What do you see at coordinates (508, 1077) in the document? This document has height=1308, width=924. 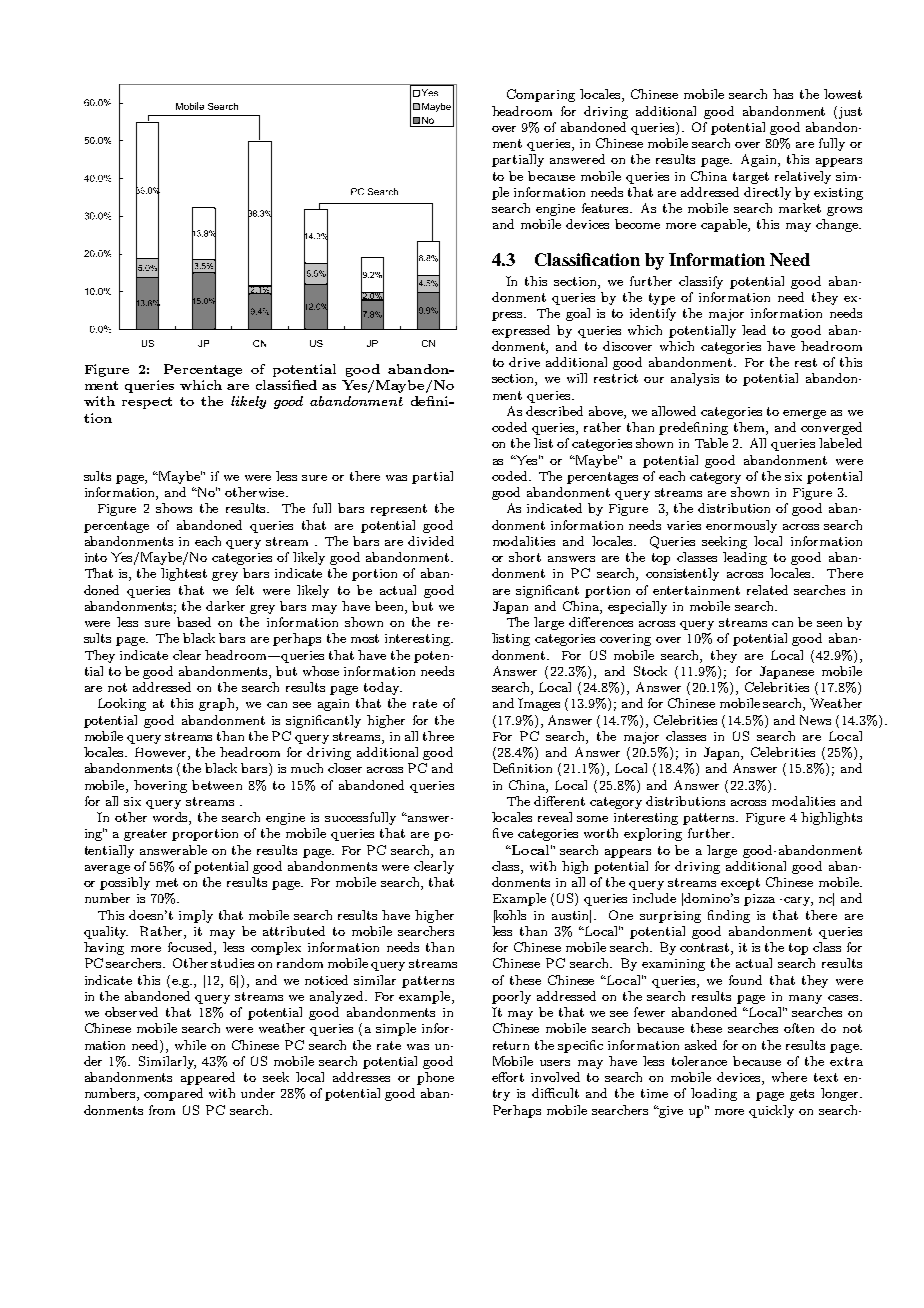 I see `effort` at bounding box center [508, 1077].
